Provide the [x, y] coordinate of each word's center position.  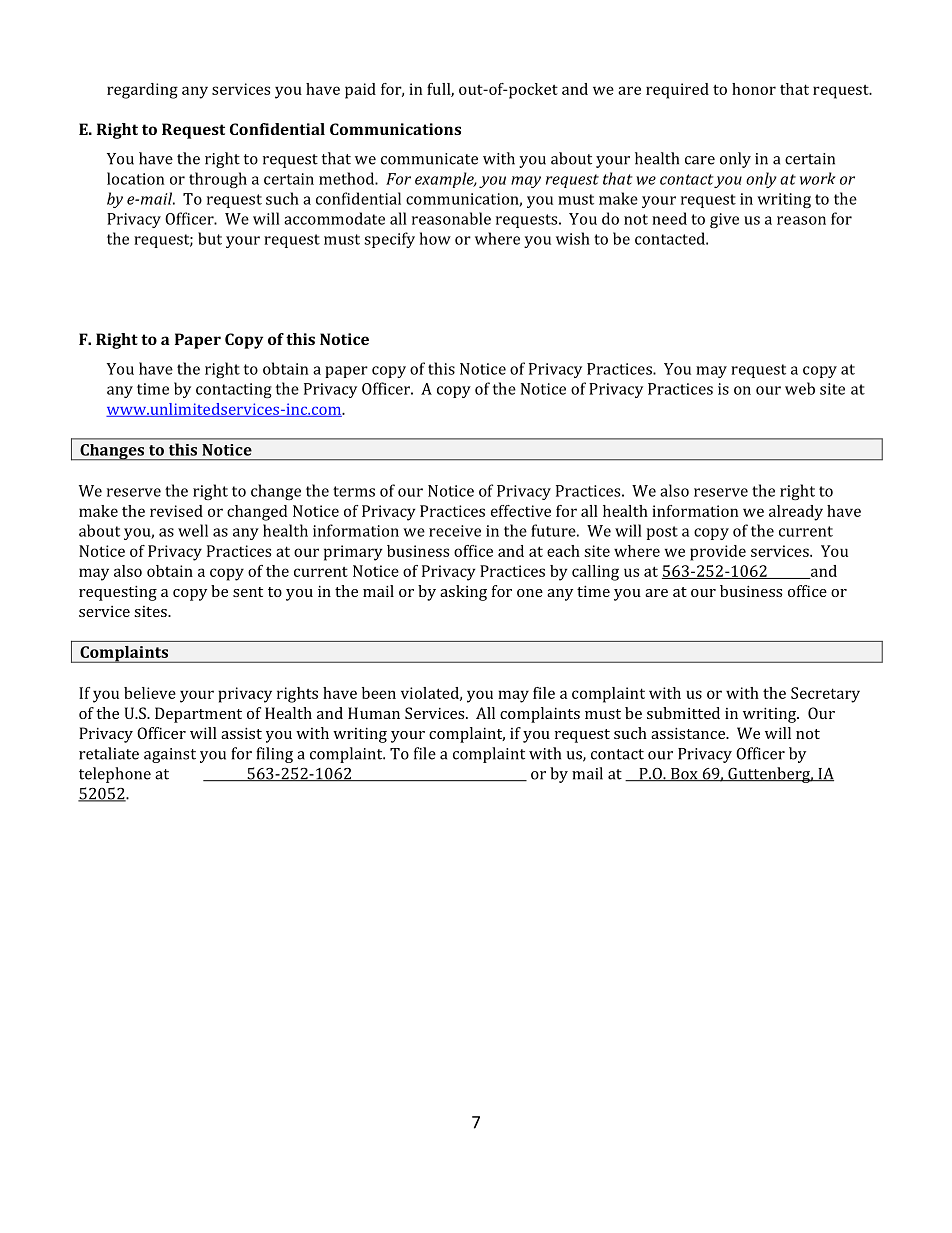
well [193, 530]
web [800, 388]
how [435, 238]
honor [754, 89]
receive [455, 531]
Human [374, 713]
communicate [429, 159]
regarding [142, 91]
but [210, 238]
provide [718, 553]
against [170, 755]
